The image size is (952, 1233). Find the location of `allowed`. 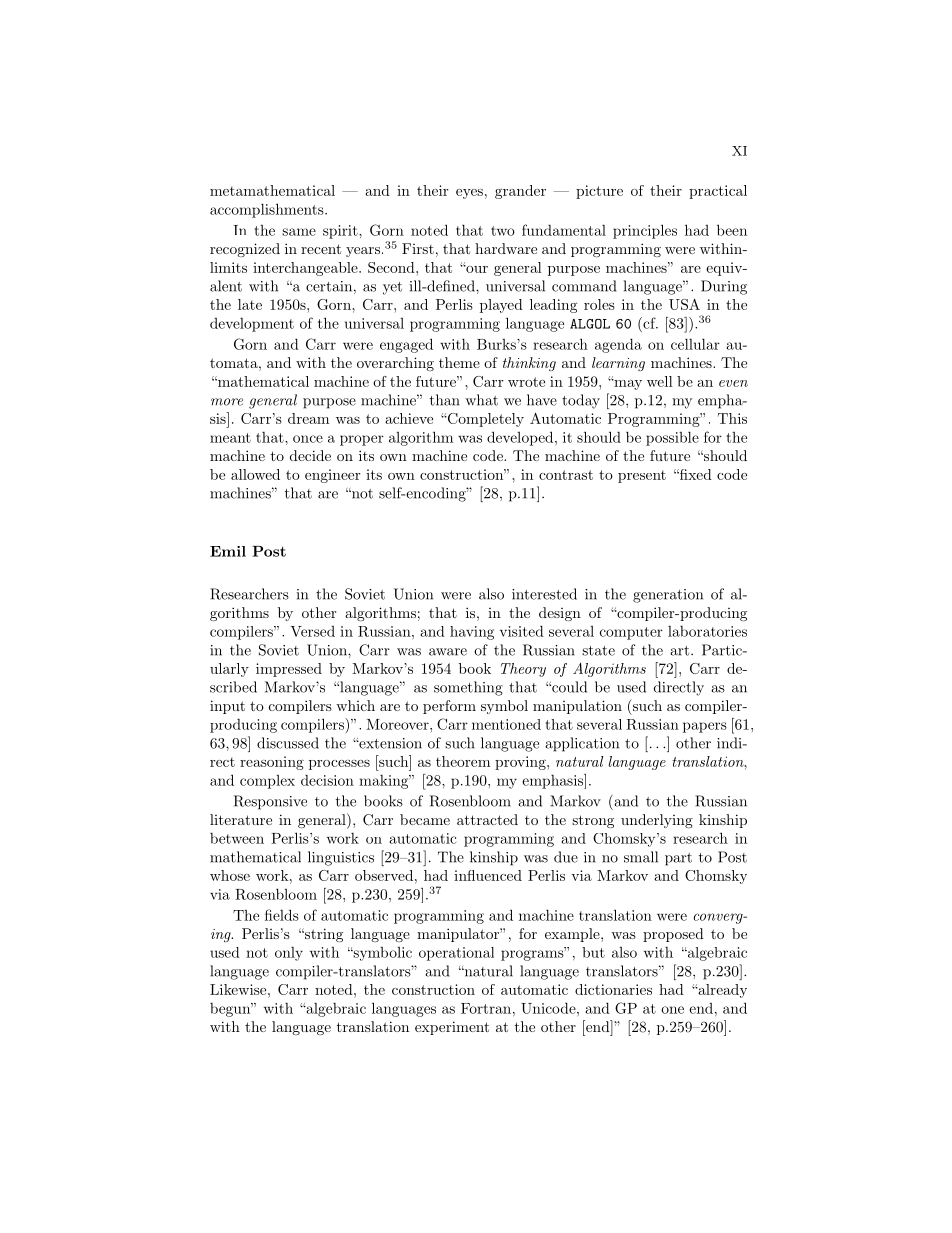

allowed is located at coordinates (255, 474).
